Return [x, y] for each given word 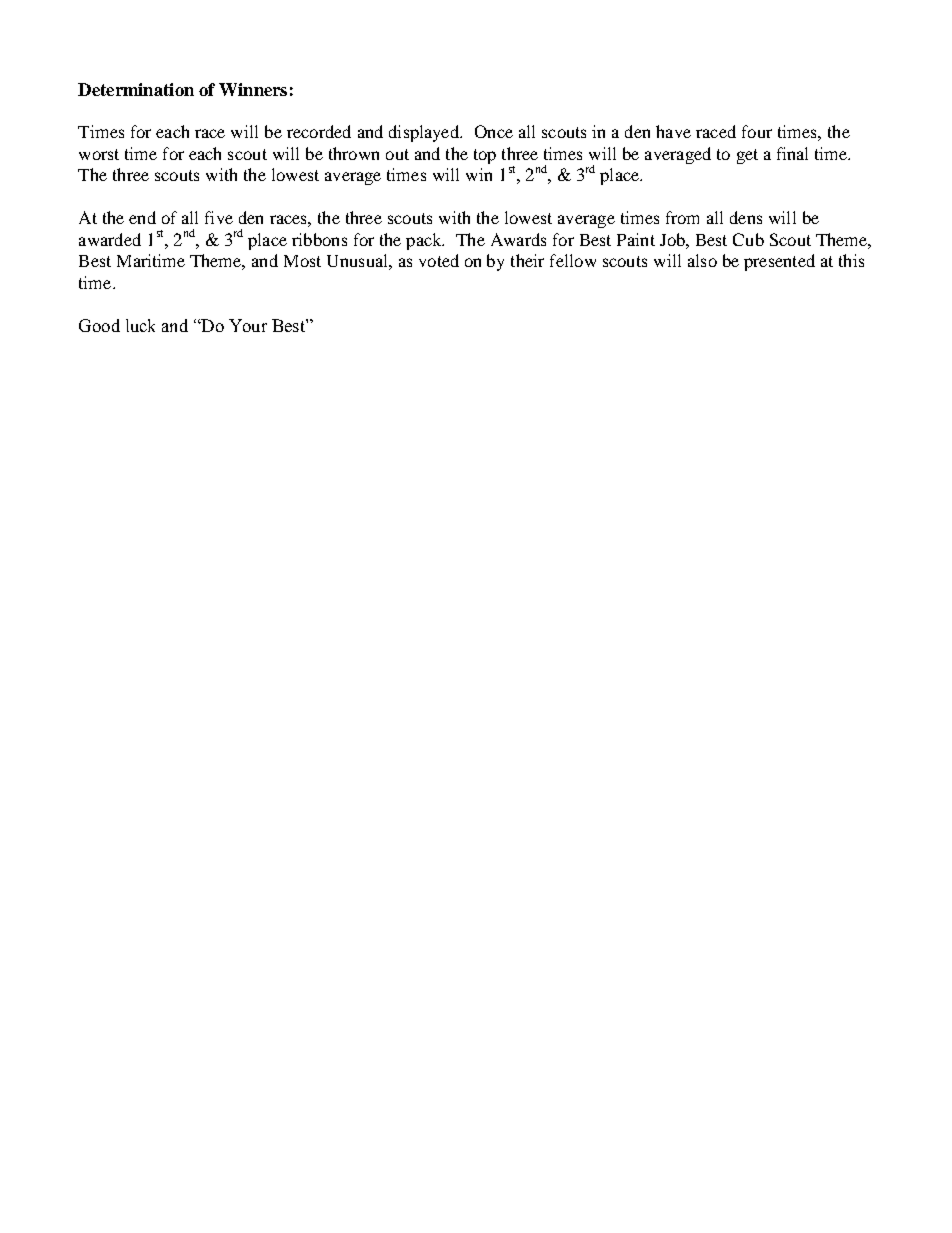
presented [779, 262]
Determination [136, 89]
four [757, 131]
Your [248, 325]
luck [140, 325]
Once [494, 131]
